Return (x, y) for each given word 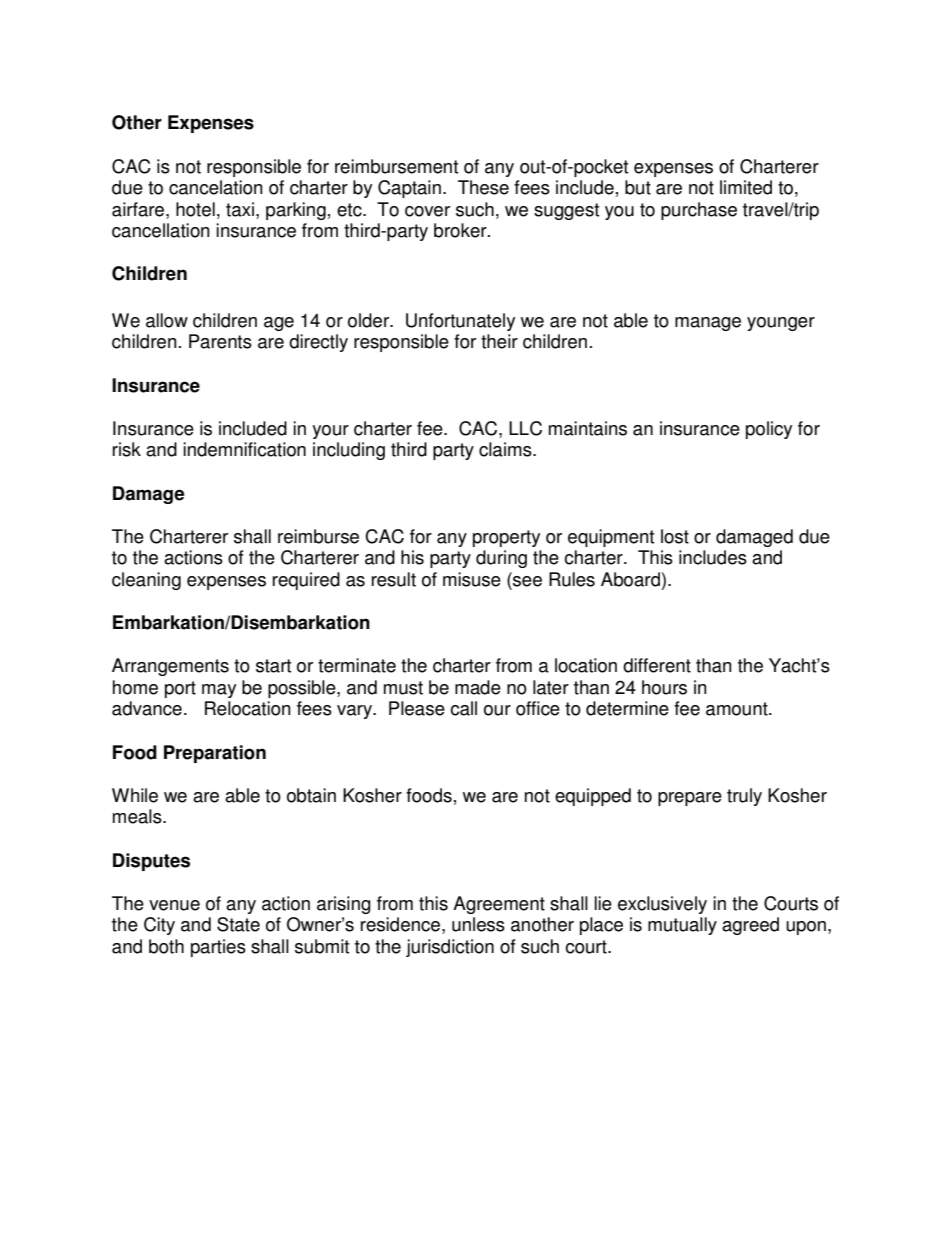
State (238, 924)
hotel (195, 209)
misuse (472, 579)
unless (478, 924)
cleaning (146, 581)
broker (461, 230)
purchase (699, 211)
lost (675, 536)
